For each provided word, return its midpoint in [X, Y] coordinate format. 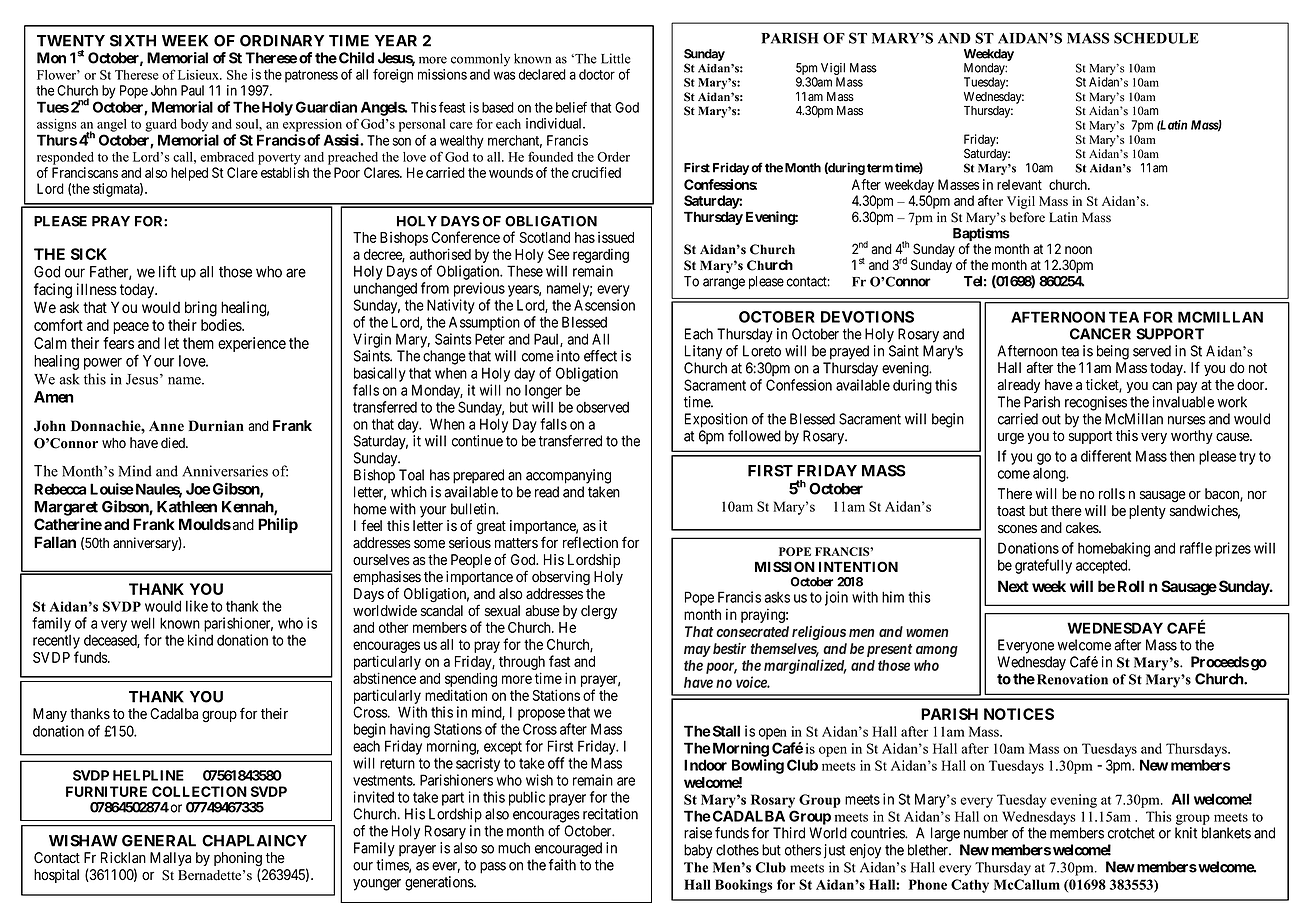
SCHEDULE [1156, 38]
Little [616, 58]
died [174, 443]
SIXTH [133, 41]
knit [1186, 833]
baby [698, 851]
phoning [238, 860]
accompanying [568, 476]
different [1106, 456]
